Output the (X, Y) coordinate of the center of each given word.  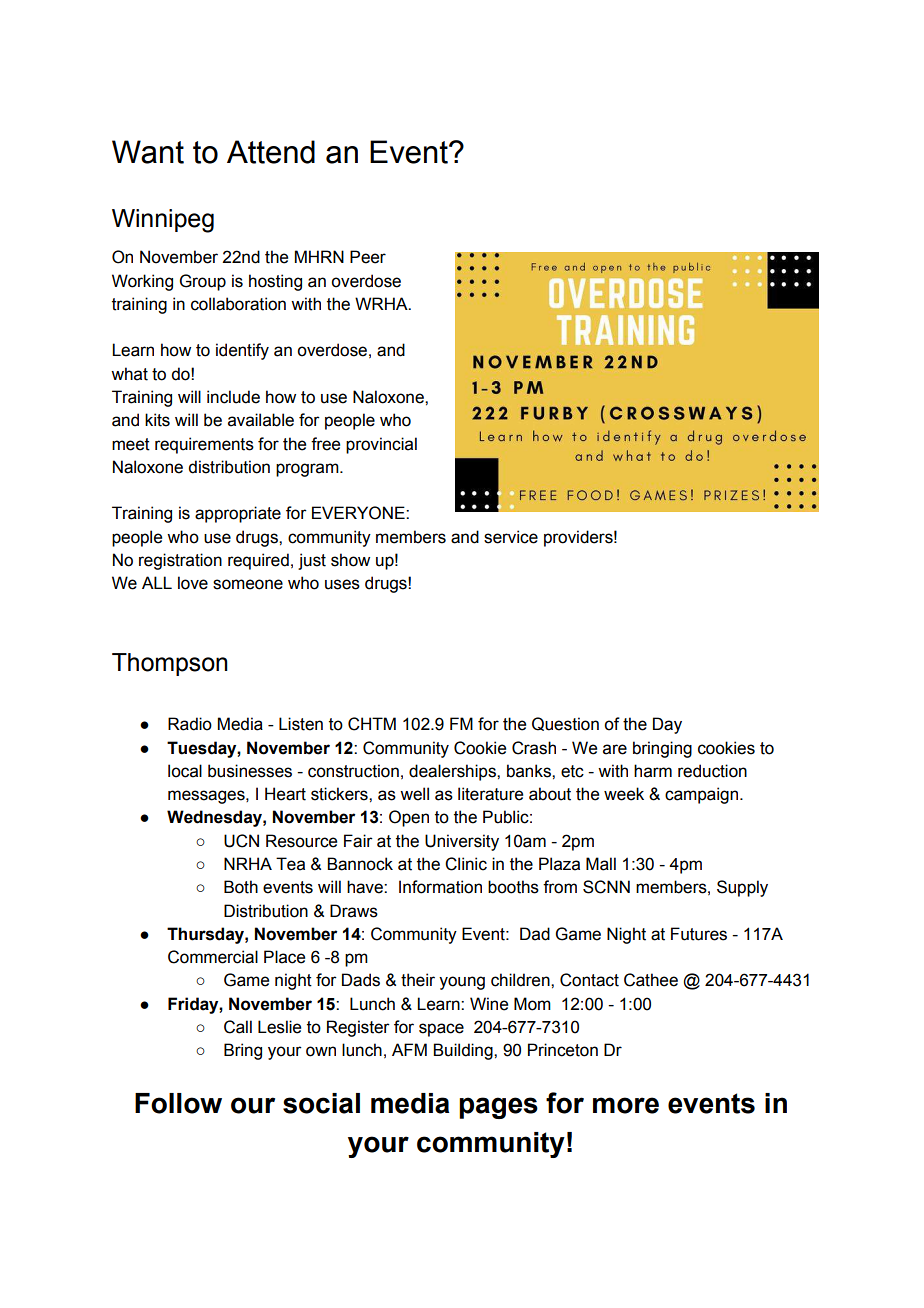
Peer (368, 257)
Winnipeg (163, 221)
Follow (178, 1103)
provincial (381, 445)
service (511, 537)
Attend (271, 152)
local (185, 771)
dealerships (453, 772)
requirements (204, 445)
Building (464, 1051)
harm (653, 771)
